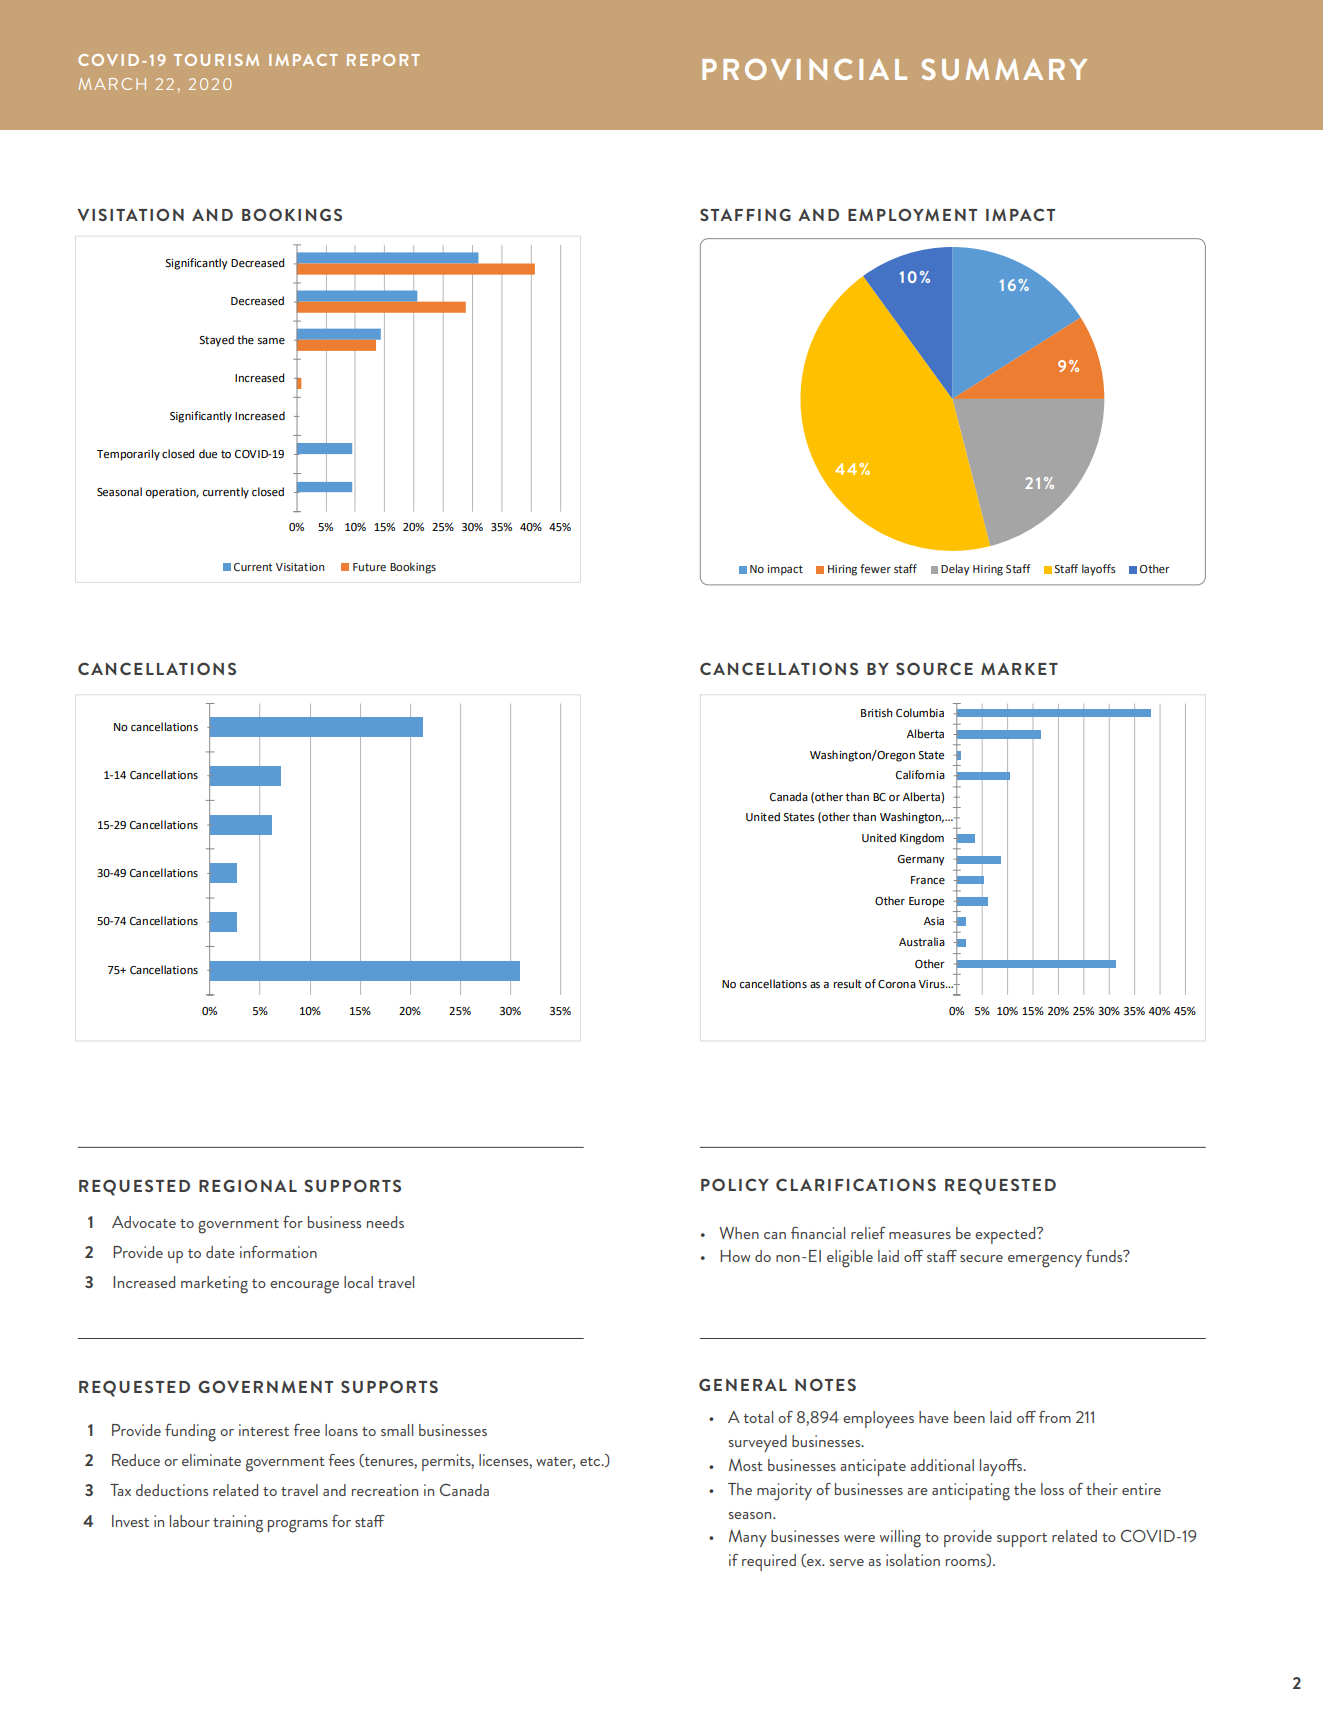 This screenshot has width=1323, height=1712. What do you see at coordinates (271, 341) in the screenshot?
I see `same` at bounding box center [271, 341].
